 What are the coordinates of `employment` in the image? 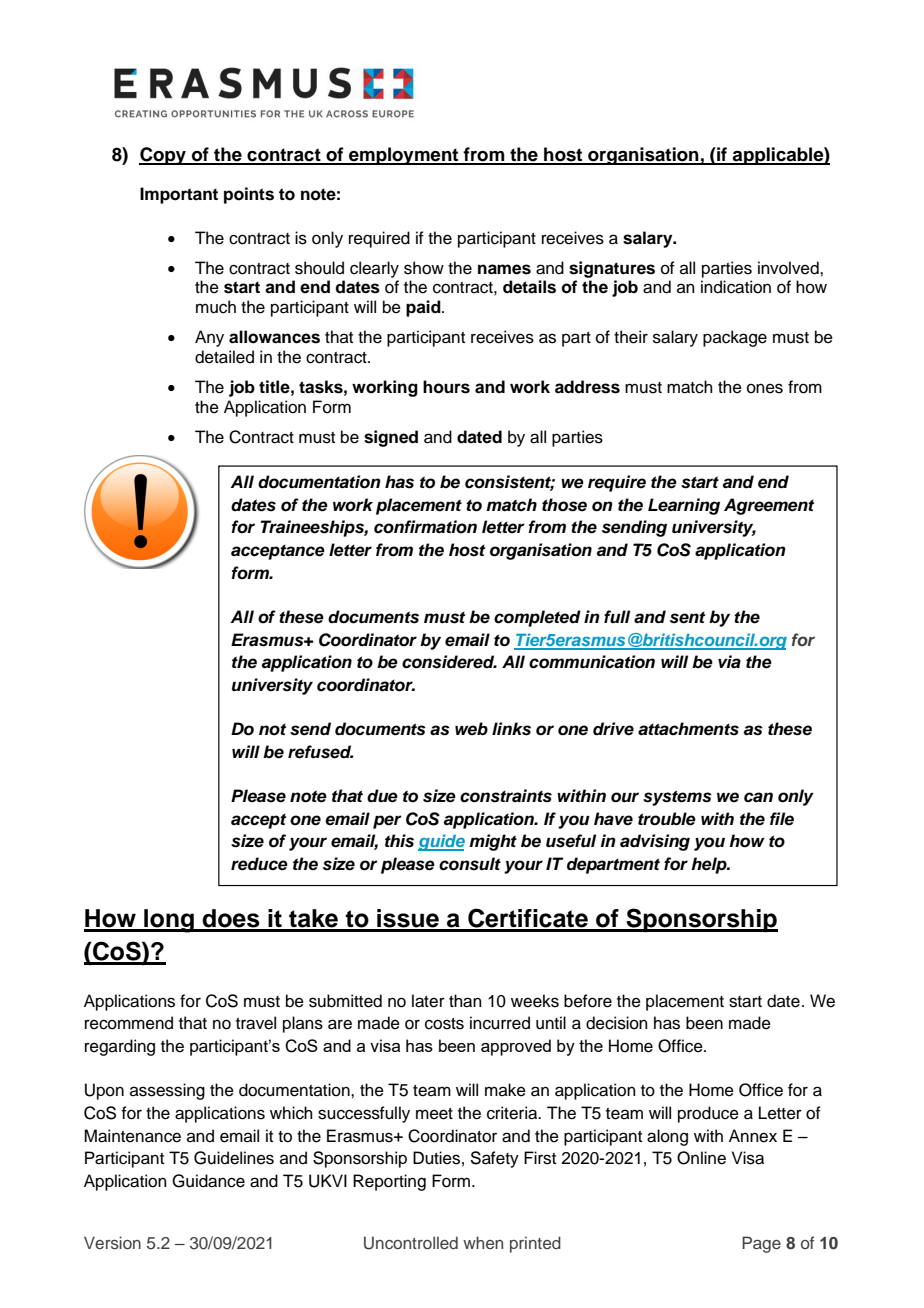 It's located at (404, 156).
